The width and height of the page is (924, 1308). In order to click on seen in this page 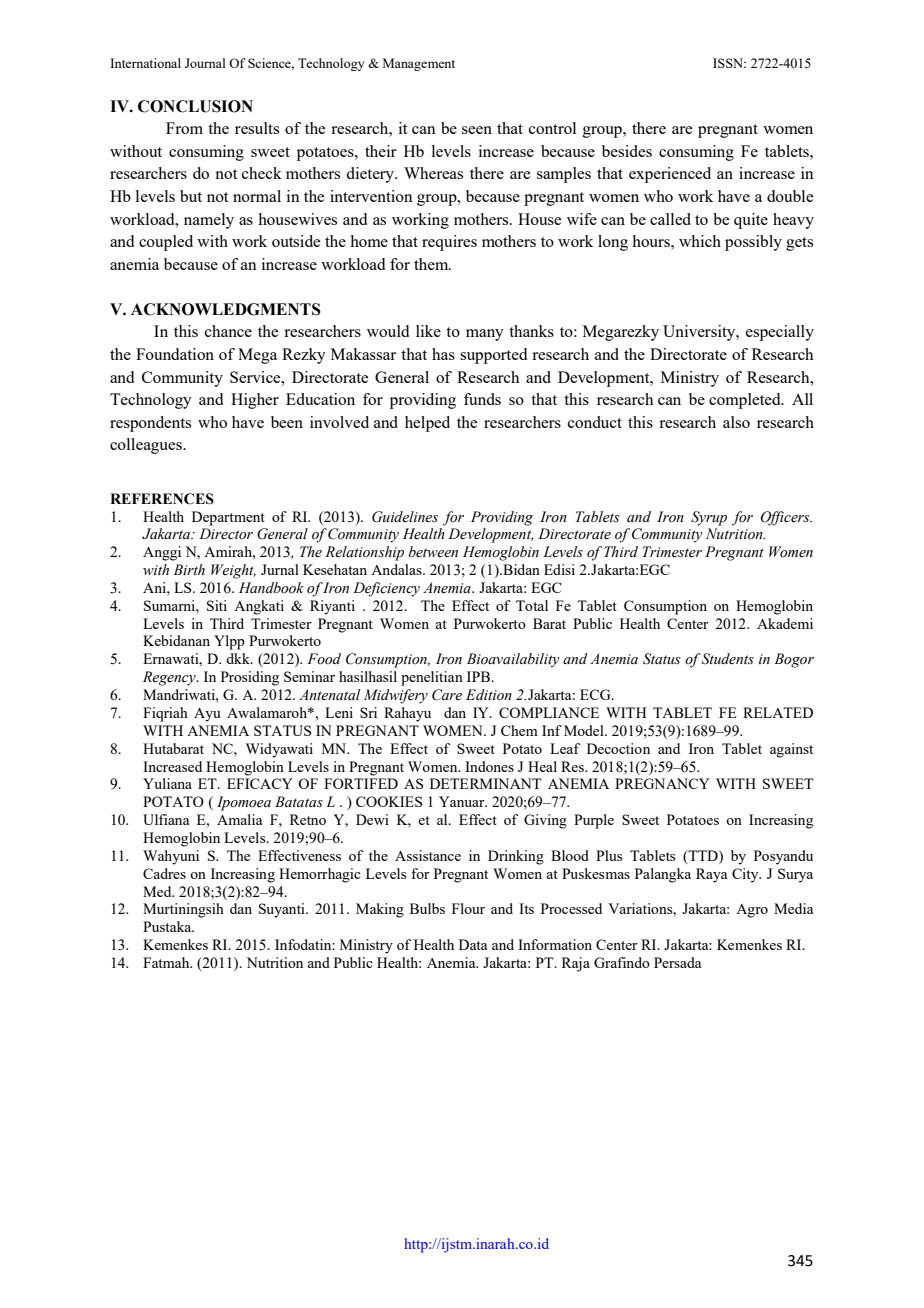, I will do `click(477, 130)`.
